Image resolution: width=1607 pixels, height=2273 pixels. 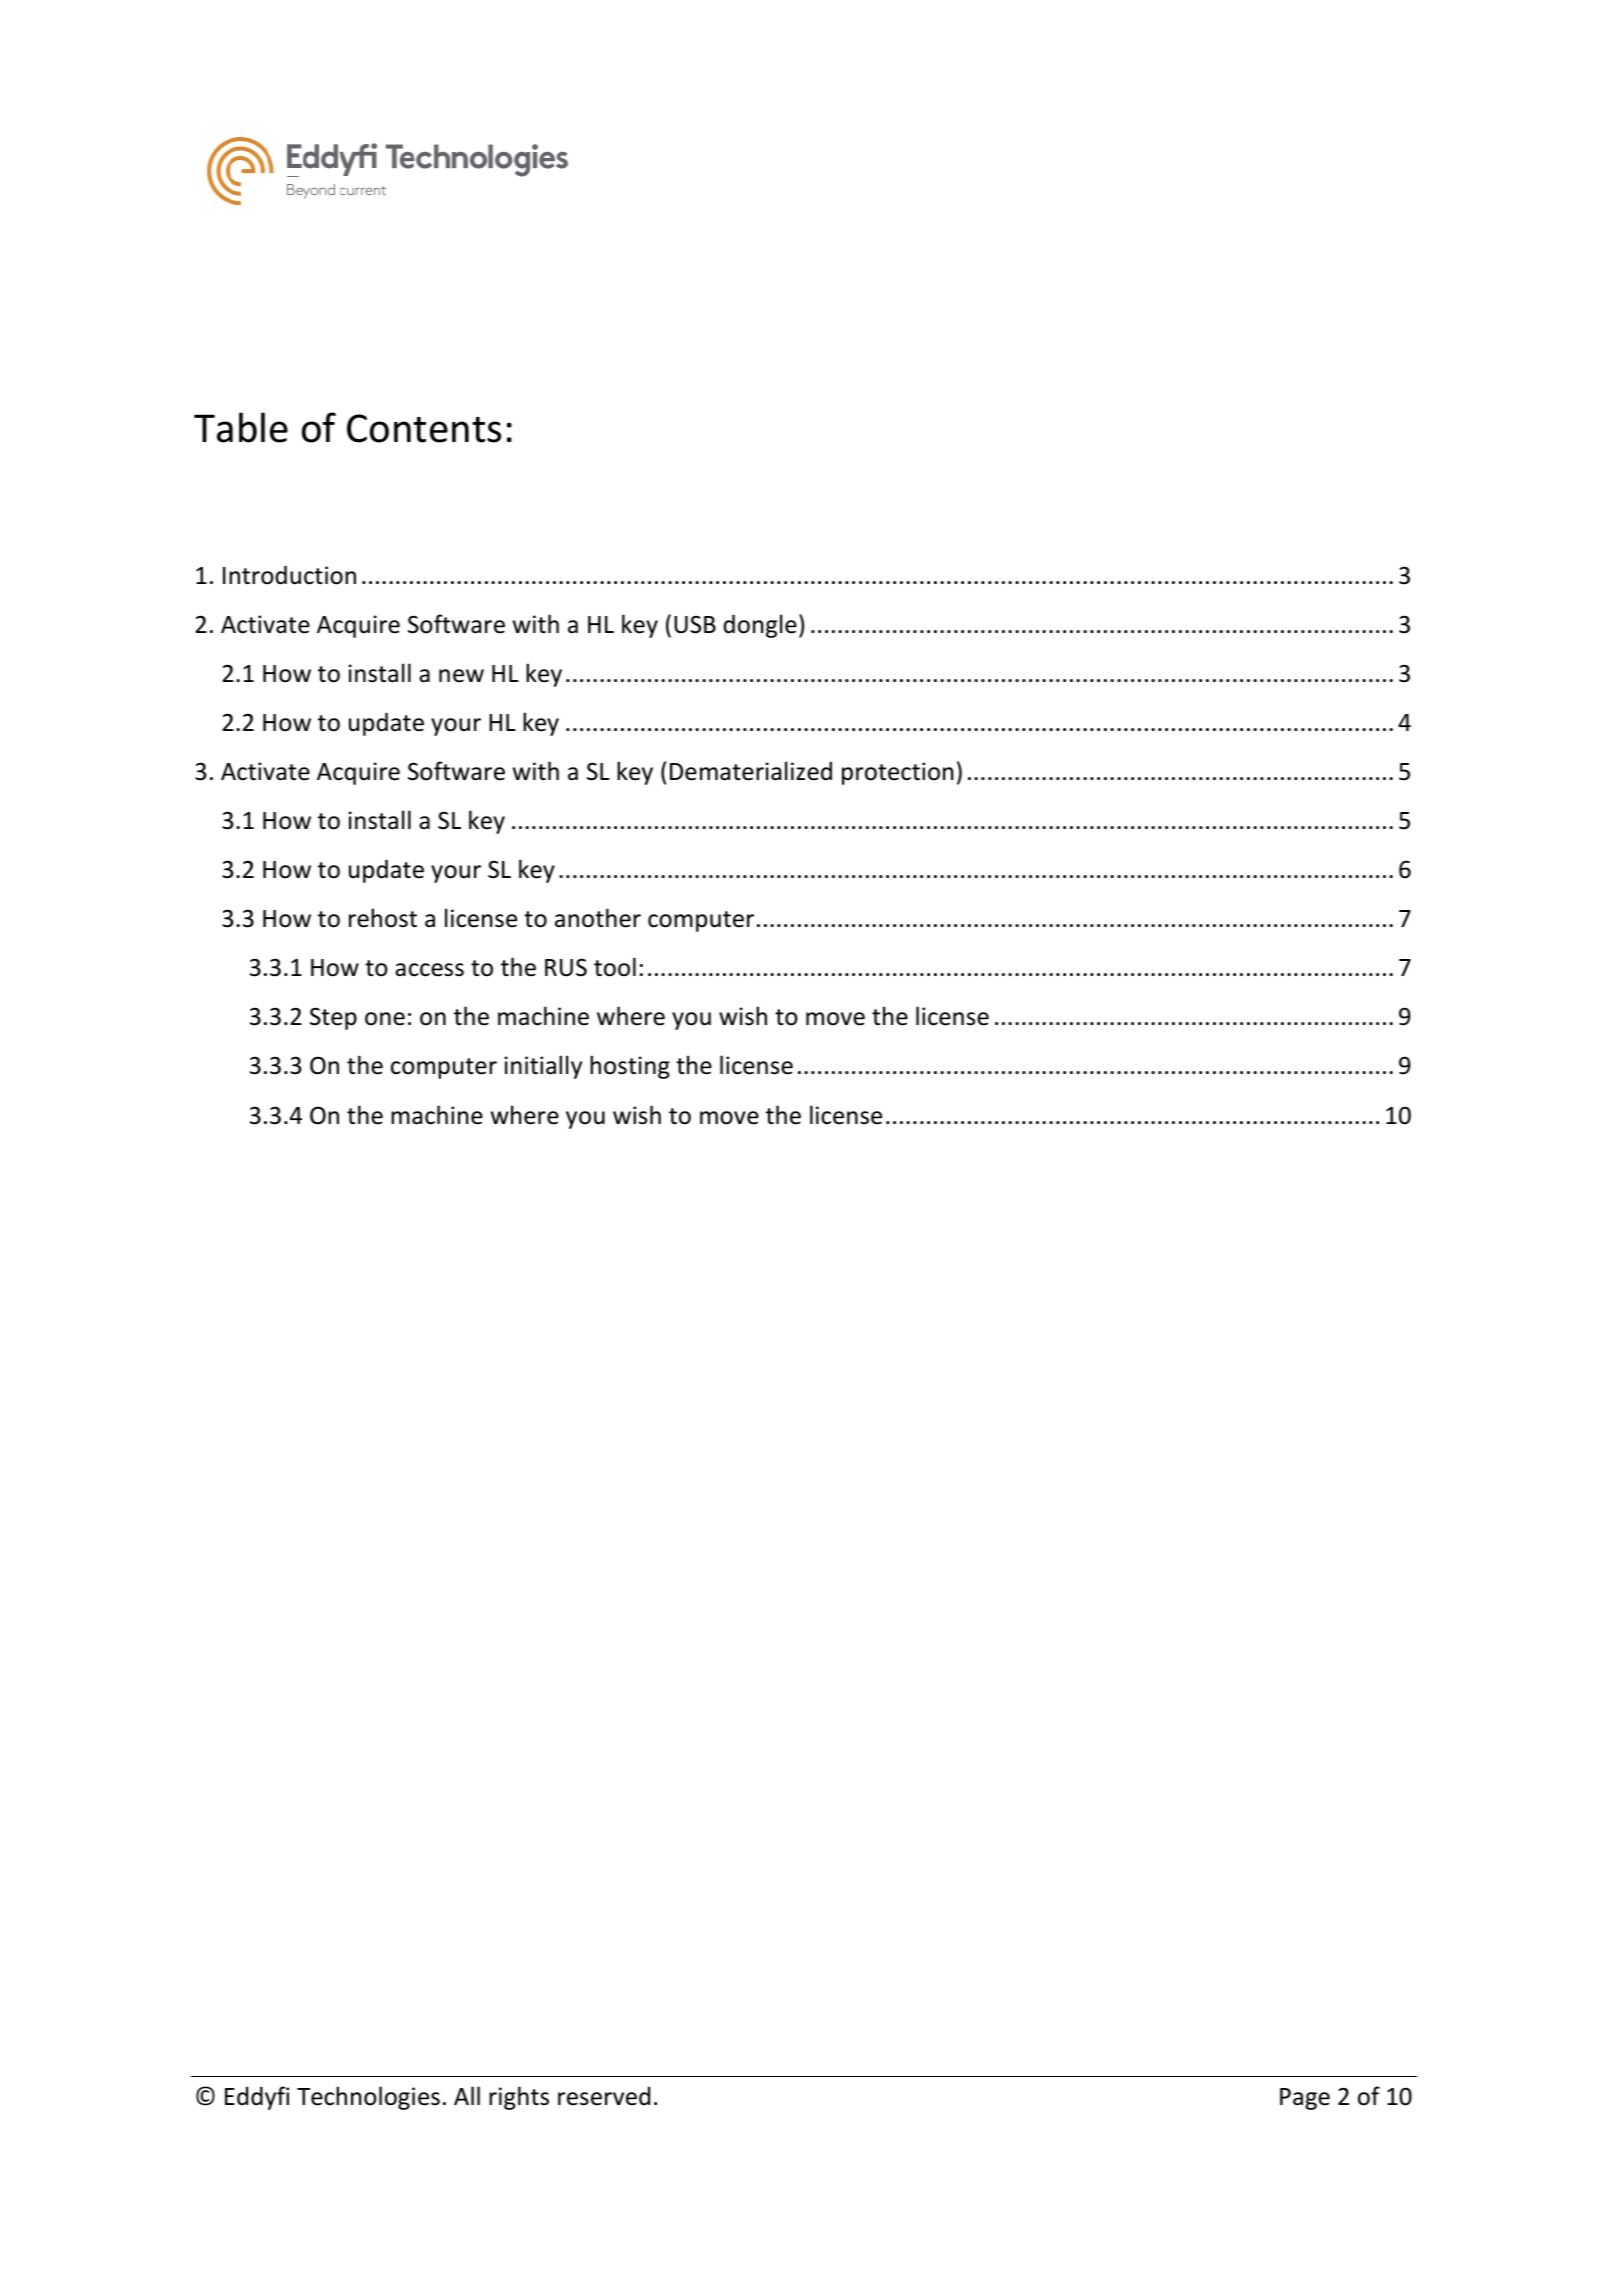 What do you see at coordinates (604, 2096) in the screenshot?
I see `reserved` at bounding box center [604, 2096].
